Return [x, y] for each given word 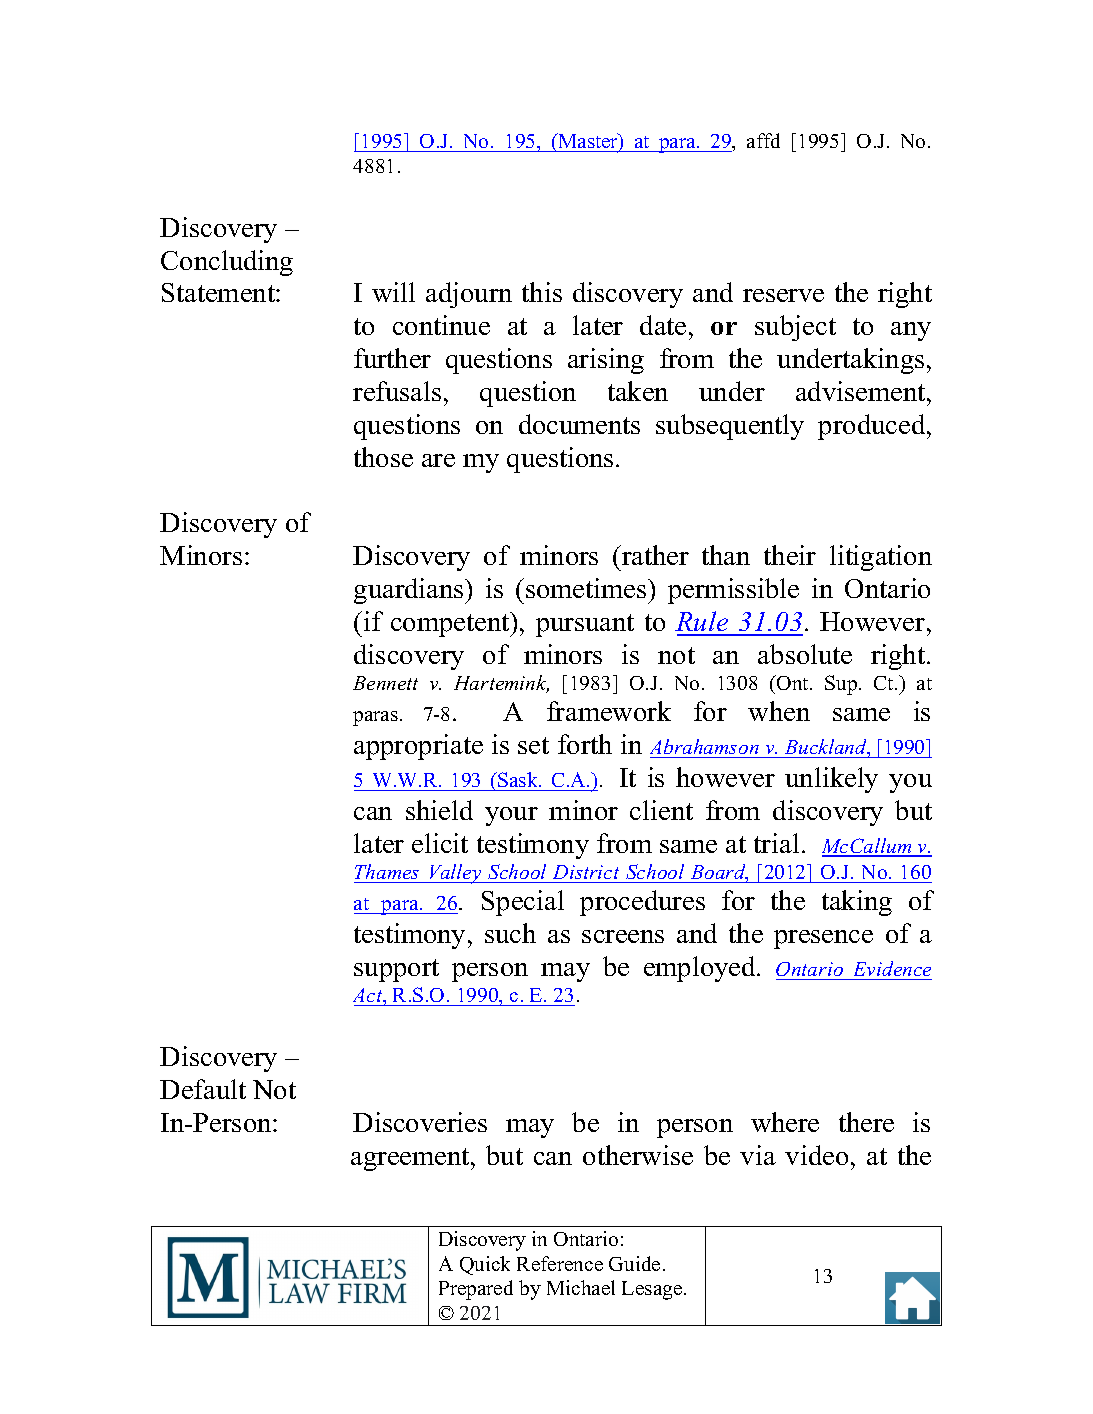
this [542, 292]
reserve [783, 295]
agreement [411, 1159]
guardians [410, 591]
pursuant [585, 625]
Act [369, 996]
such [510, 933]
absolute [805, 654]
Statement [219, 292]
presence [823, 939]
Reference [560, 1263]
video [816, 1155]
